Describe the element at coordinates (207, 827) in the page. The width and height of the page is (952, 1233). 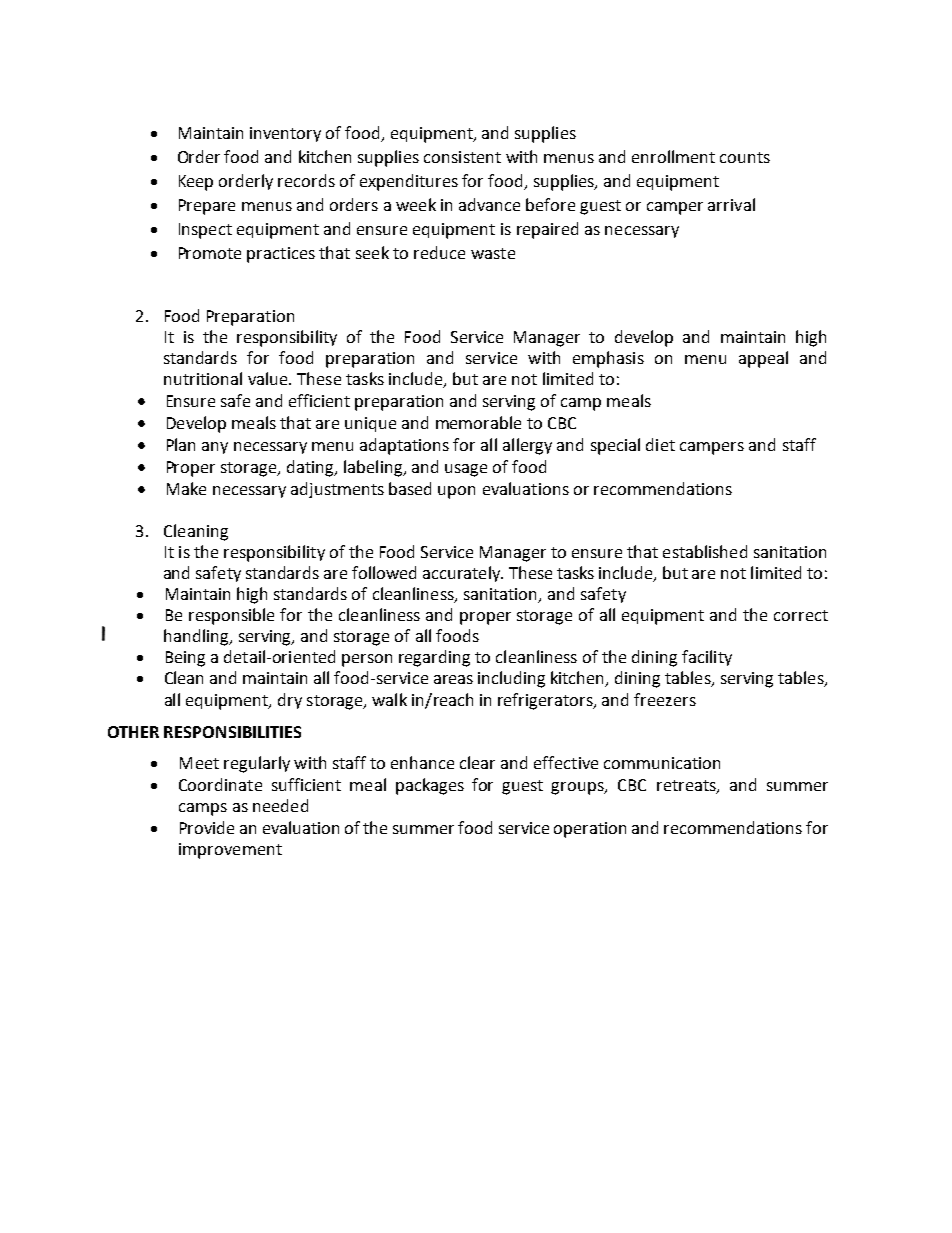
I see `Provide` at that location.
